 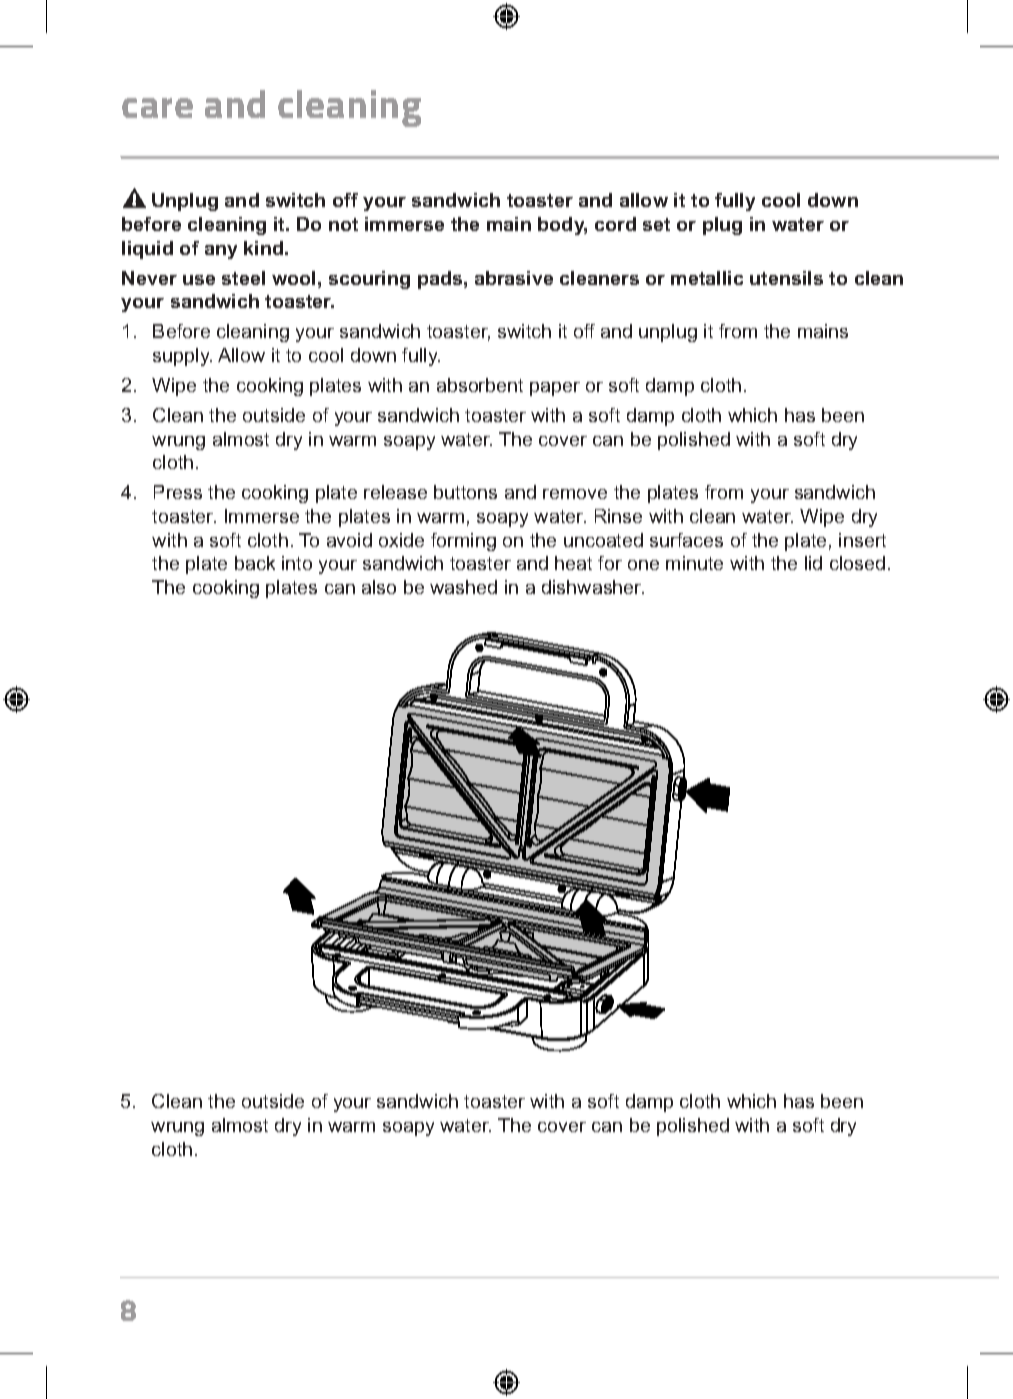 What do you see at coordinates (615, 224) in the screenshot?
I see `cord` at bounding box center [615, 224].
